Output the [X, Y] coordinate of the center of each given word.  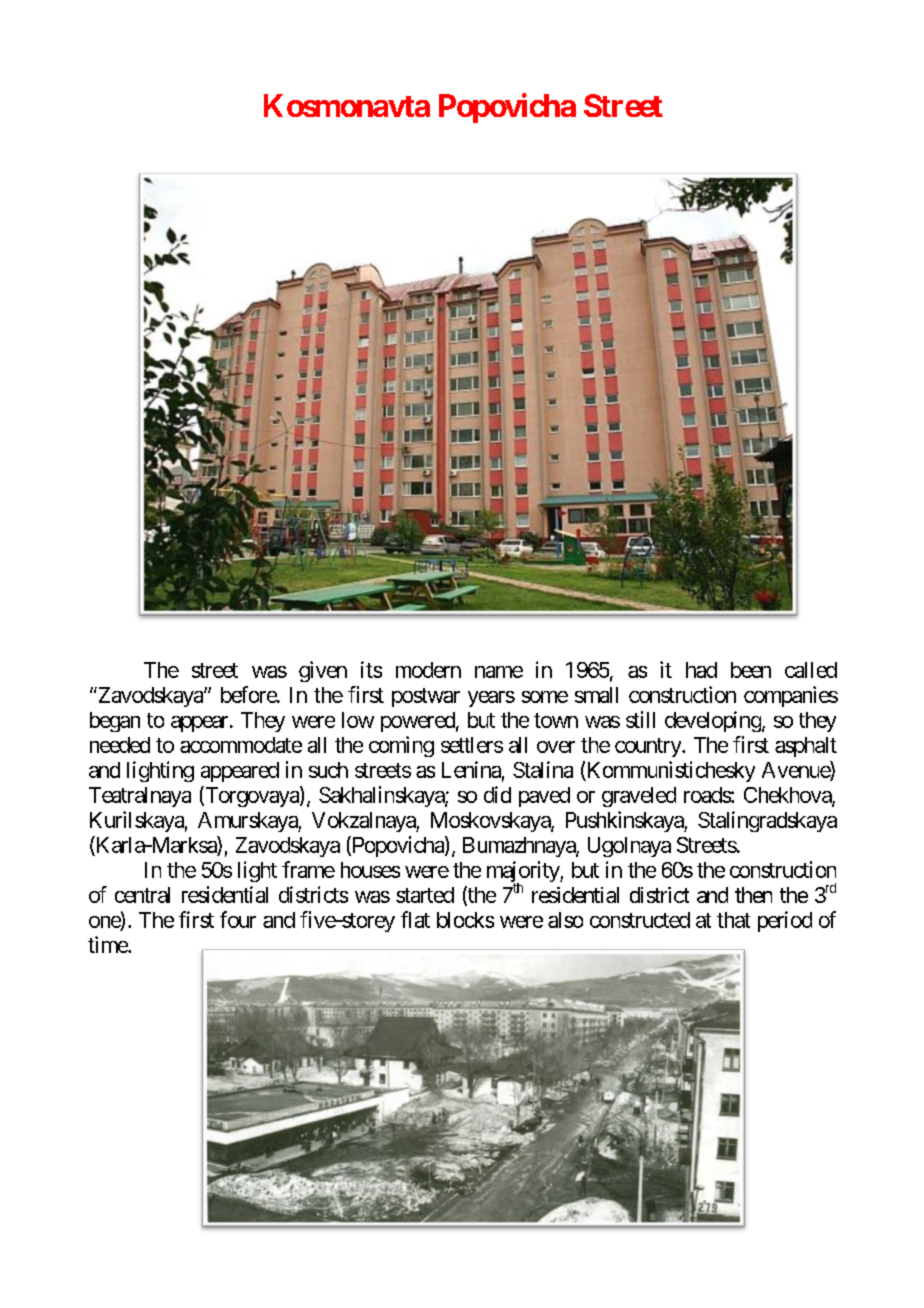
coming [401, 746]
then [753, 895]
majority [524, 873]
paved [544, 797]
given [323, 671]
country [649, 747]
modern [428, 670]
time [108, 944]
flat [415, 919]
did [497, 794]
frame [308, 869]
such [328, 770]
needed [120, 745]
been [751, 670]
